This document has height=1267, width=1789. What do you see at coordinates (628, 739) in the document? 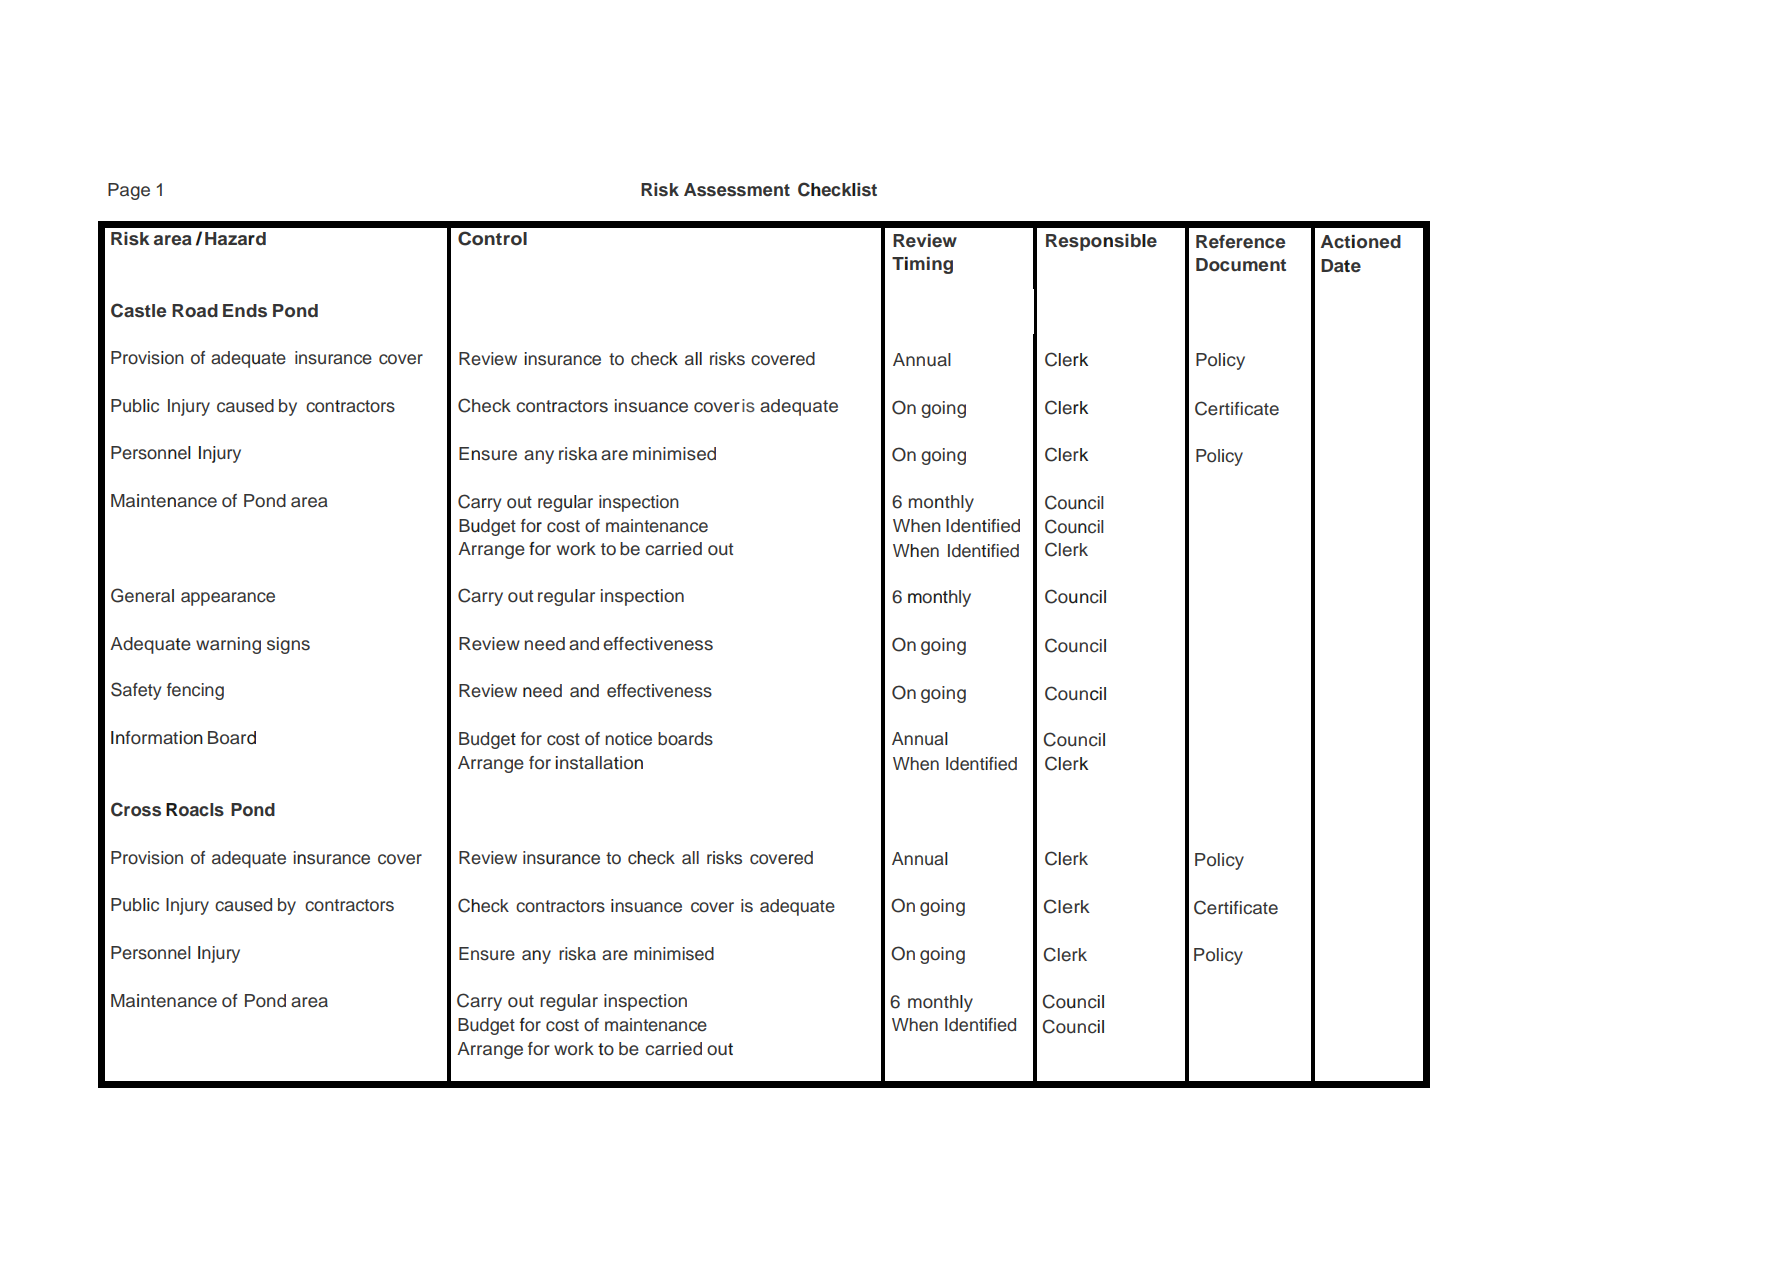
I see `notice` at bounding box center [628, 739].
